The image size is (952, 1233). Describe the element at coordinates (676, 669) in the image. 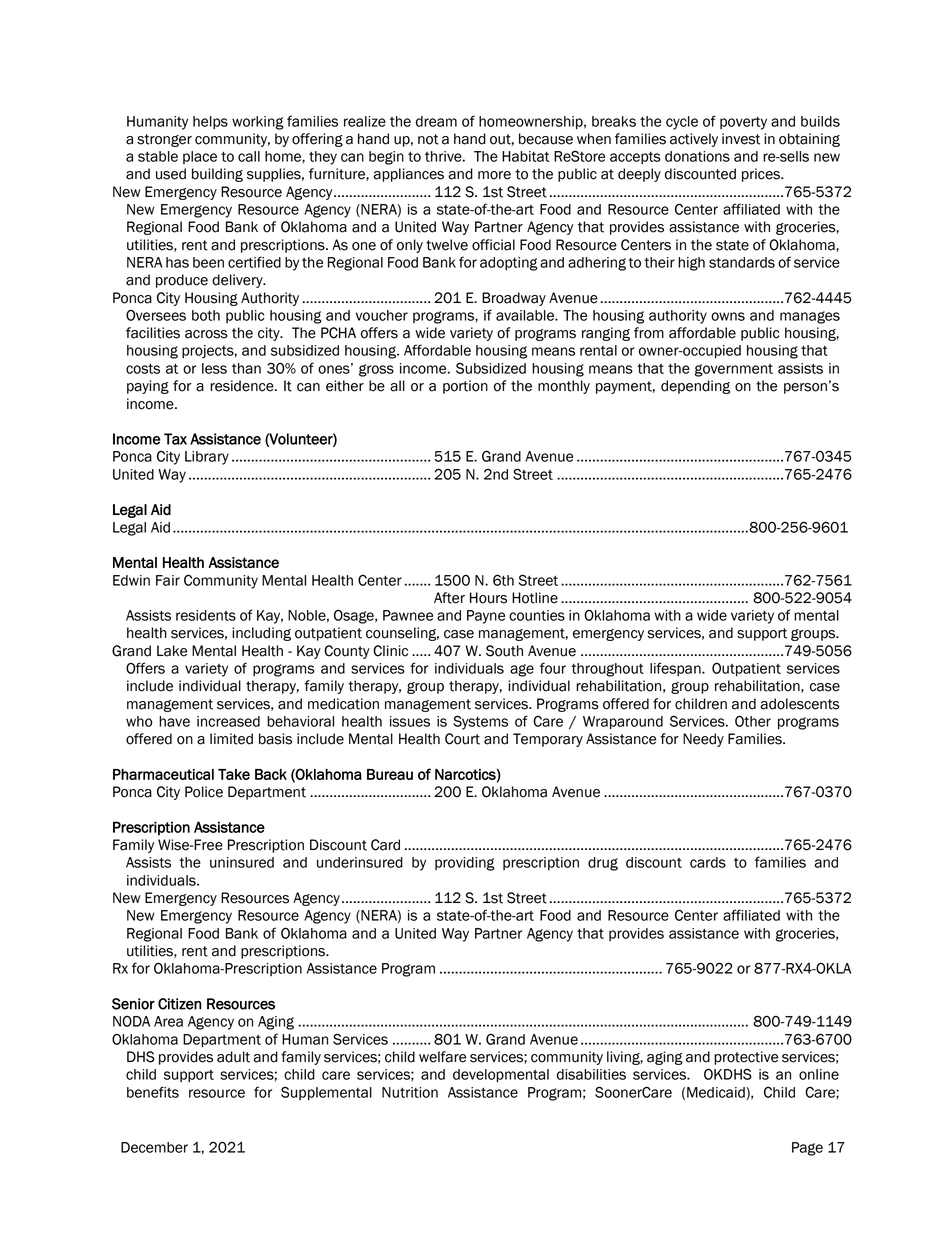

I see `lifespan` at that location.
